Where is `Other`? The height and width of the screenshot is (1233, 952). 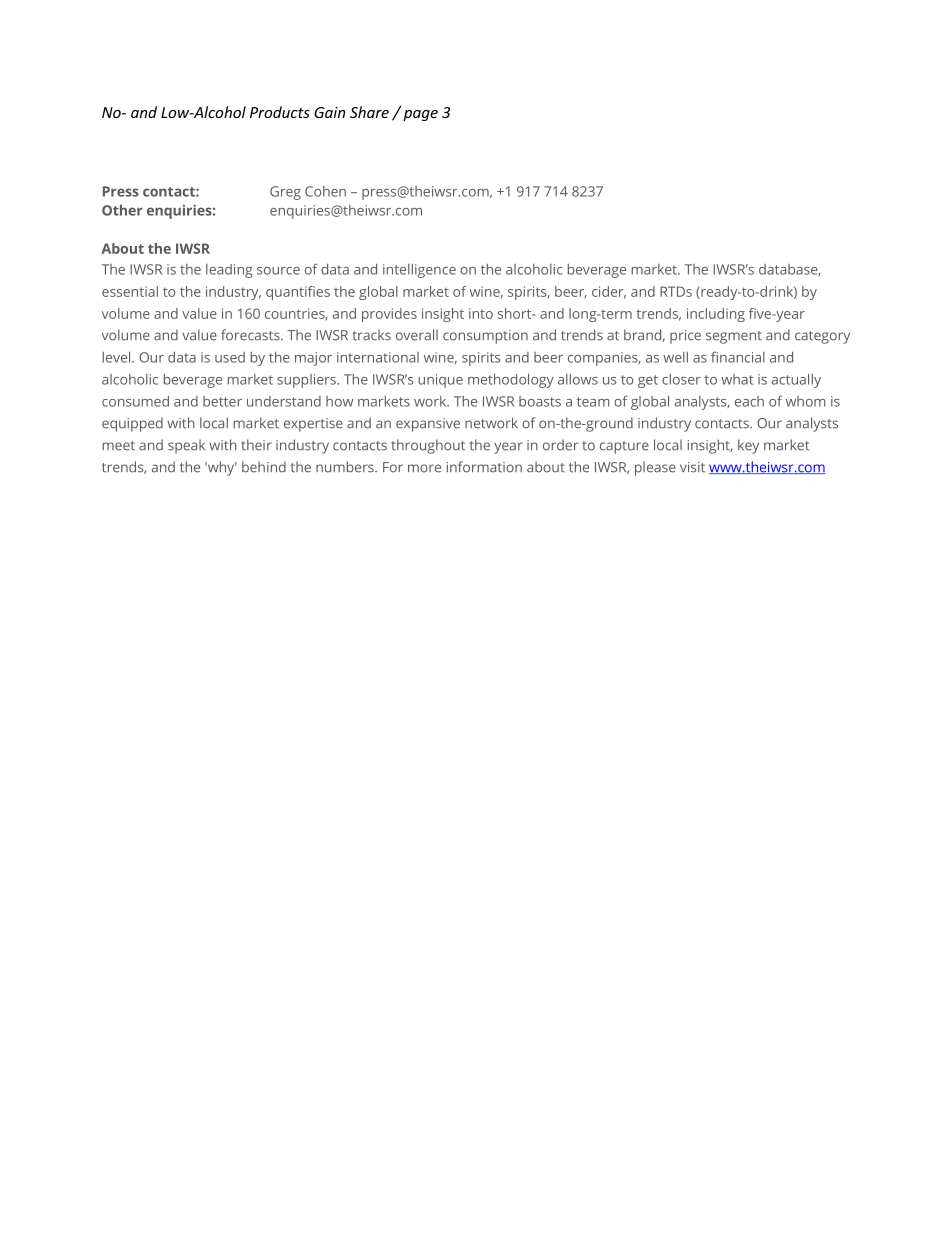
Other is located at coordinates (122, 210).
